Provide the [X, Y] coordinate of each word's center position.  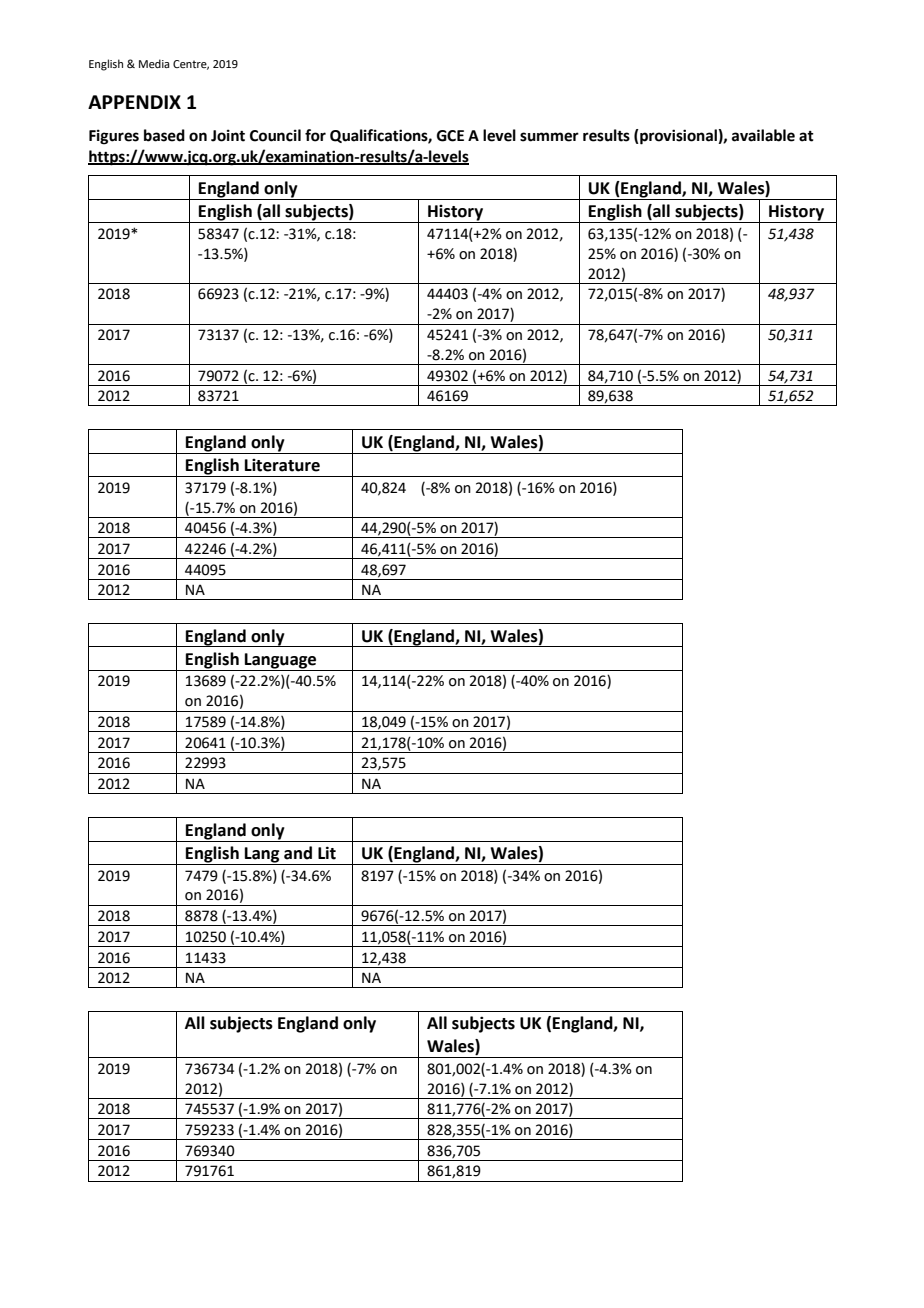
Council [275, 135]
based [164, 135]
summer [549, 137]
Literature [282, 465]
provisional [678, 137]
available [763, 135]
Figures [114, 137]
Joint [228, 135]
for [315, 135]
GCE [450, 136]
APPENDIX [134, 102]
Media [154, 63]
